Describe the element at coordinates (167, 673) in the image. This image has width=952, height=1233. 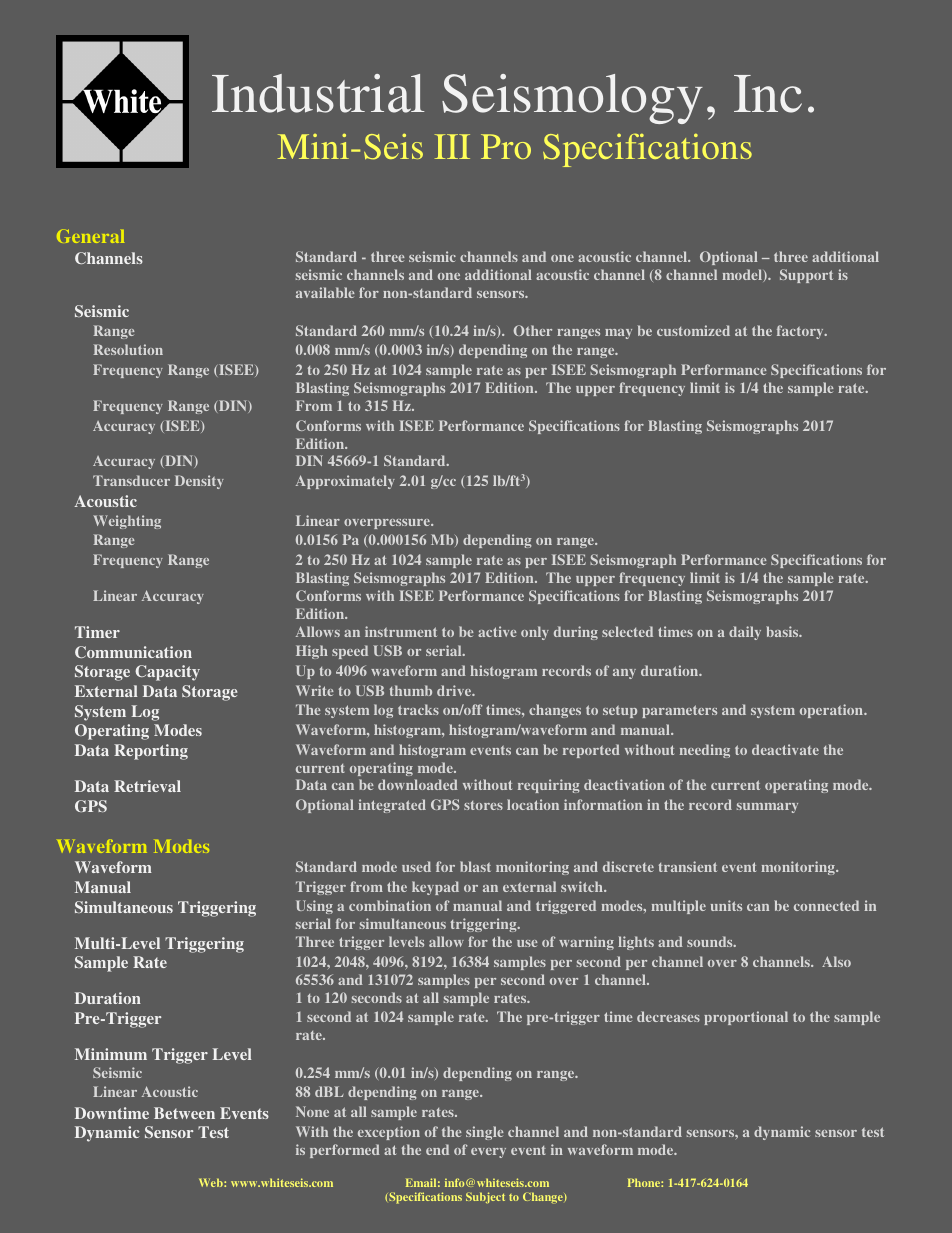
I see `Capacity` at that location.
